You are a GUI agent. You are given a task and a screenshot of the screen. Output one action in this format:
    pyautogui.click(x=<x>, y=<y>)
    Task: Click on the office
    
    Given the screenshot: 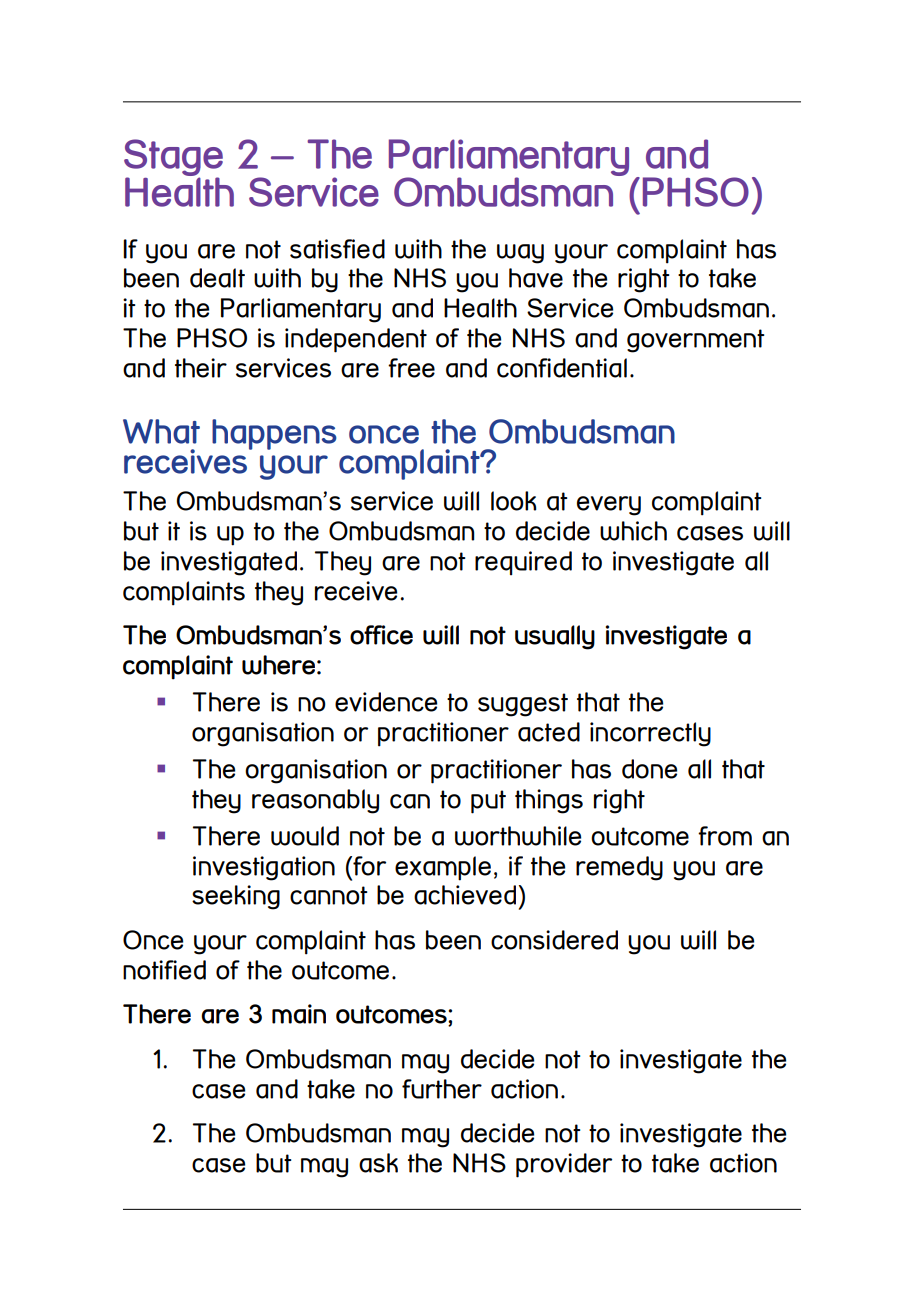 What is the action you would take?
    pyautogui.click(x=381, y=635)
